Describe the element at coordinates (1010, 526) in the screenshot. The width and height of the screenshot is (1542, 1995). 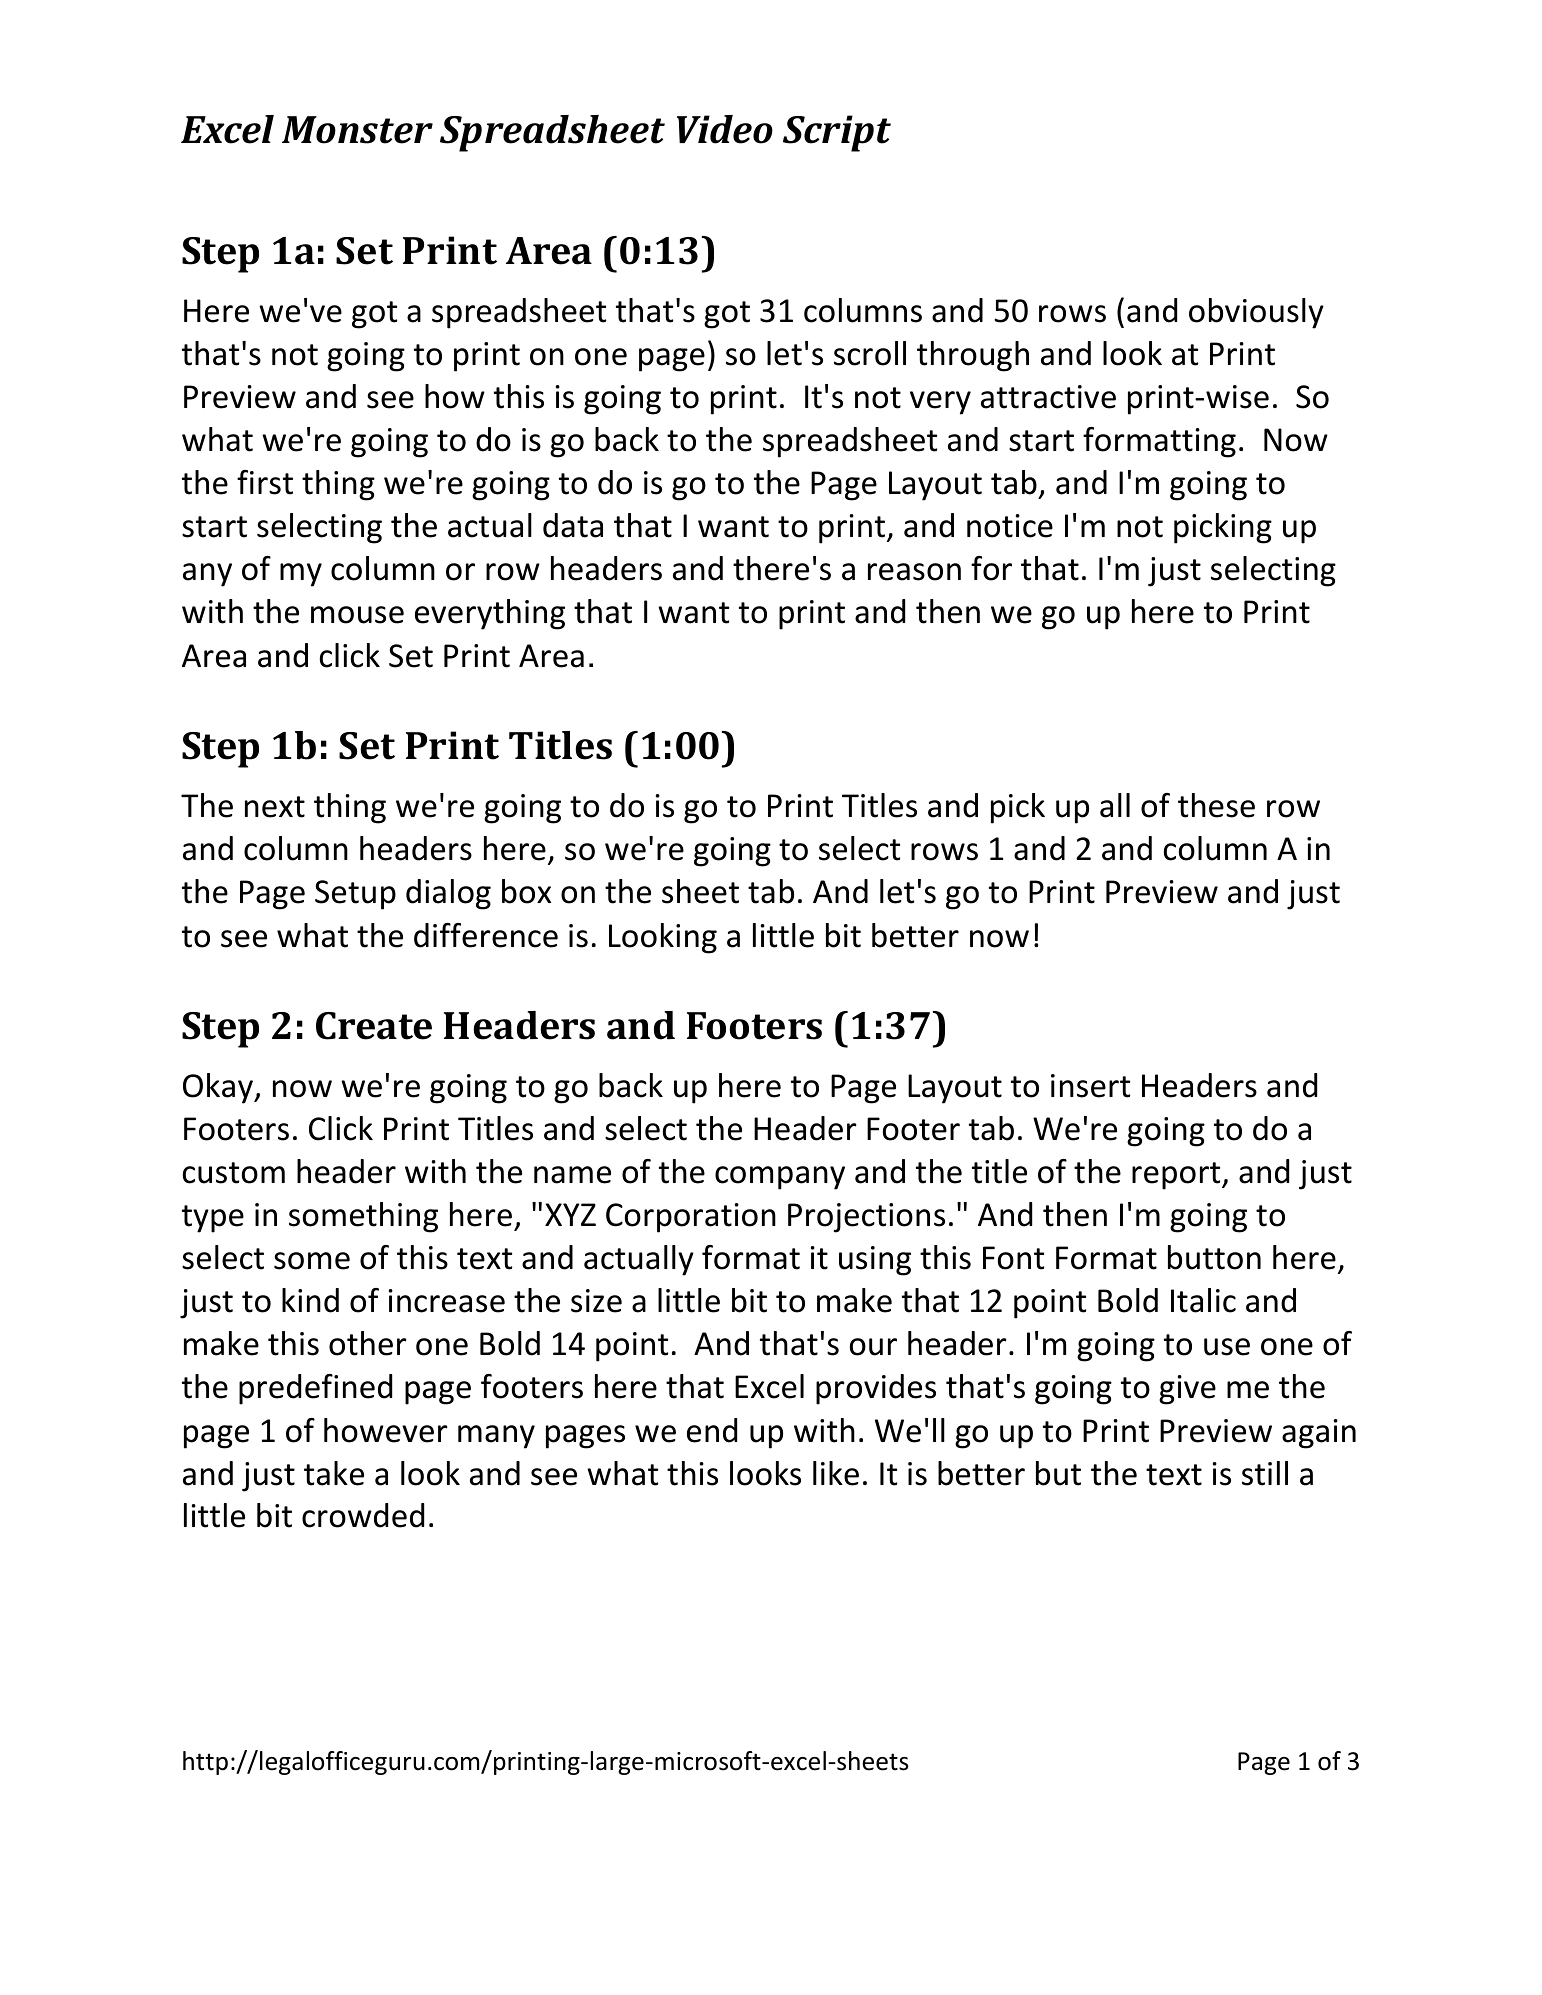
I see `notice` at that location.
